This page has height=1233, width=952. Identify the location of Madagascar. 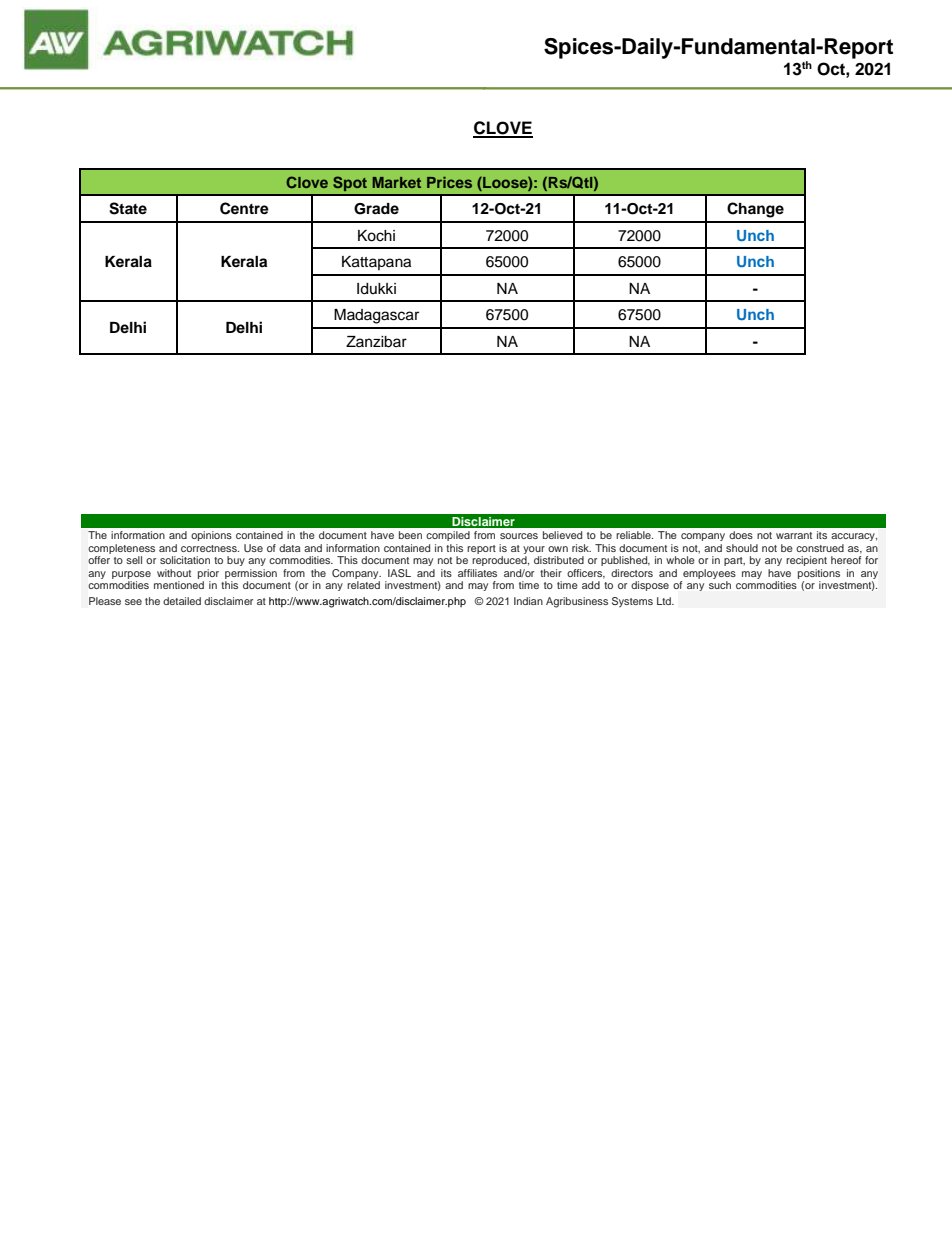
(376, 316).
